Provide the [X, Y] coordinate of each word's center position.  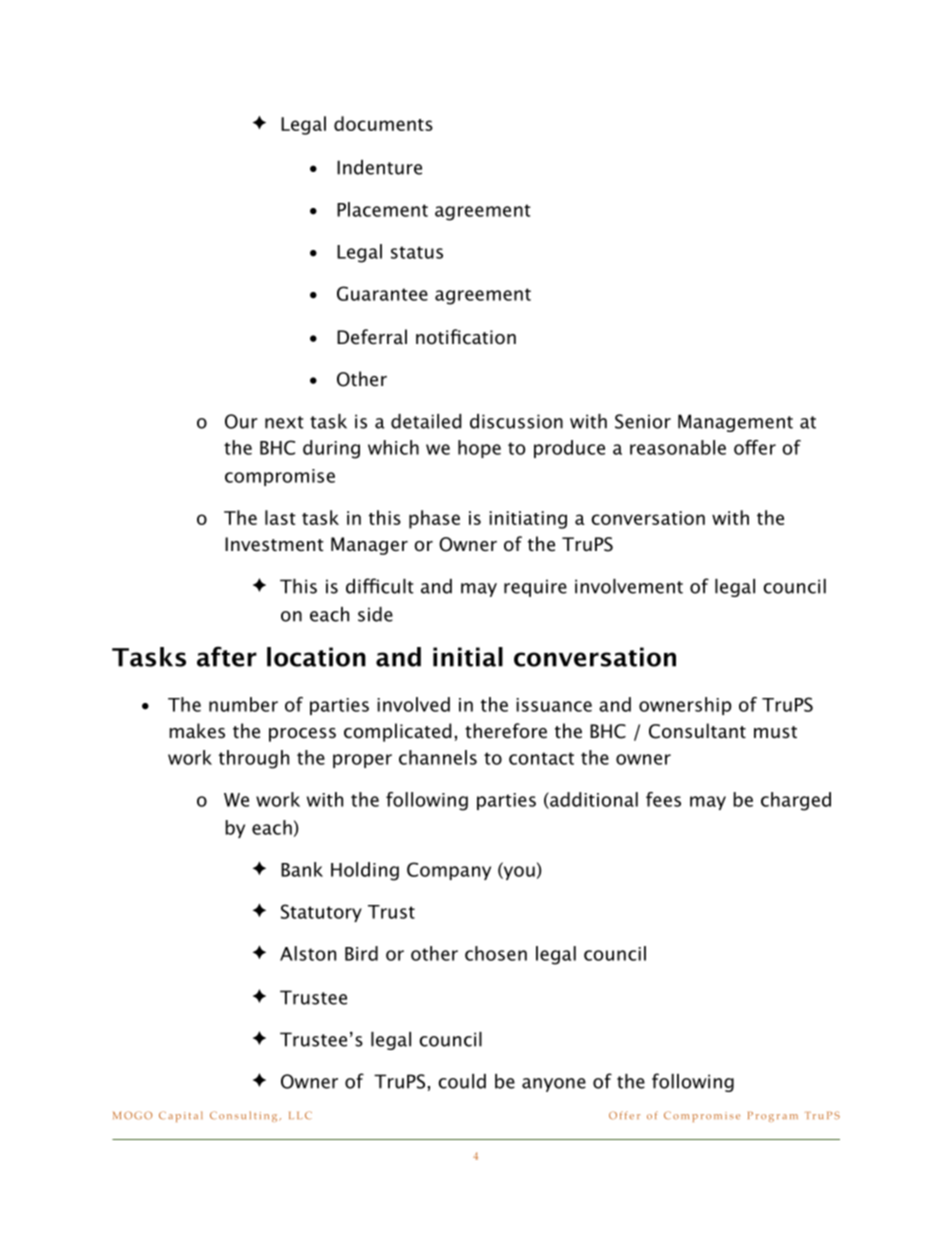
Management [735, 423]
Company [449, 871]
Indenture [379, 167]
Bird [361, 953]
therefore [506, 731]
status [417, 252]
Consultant [697, 731]
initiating [528, 520]
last [280, 517]
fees [663, 799]
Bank [302, 869]
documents [383, 123]
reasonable [678, 447]
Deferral [372, 337]
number [243, 704]
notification [466, 337]
